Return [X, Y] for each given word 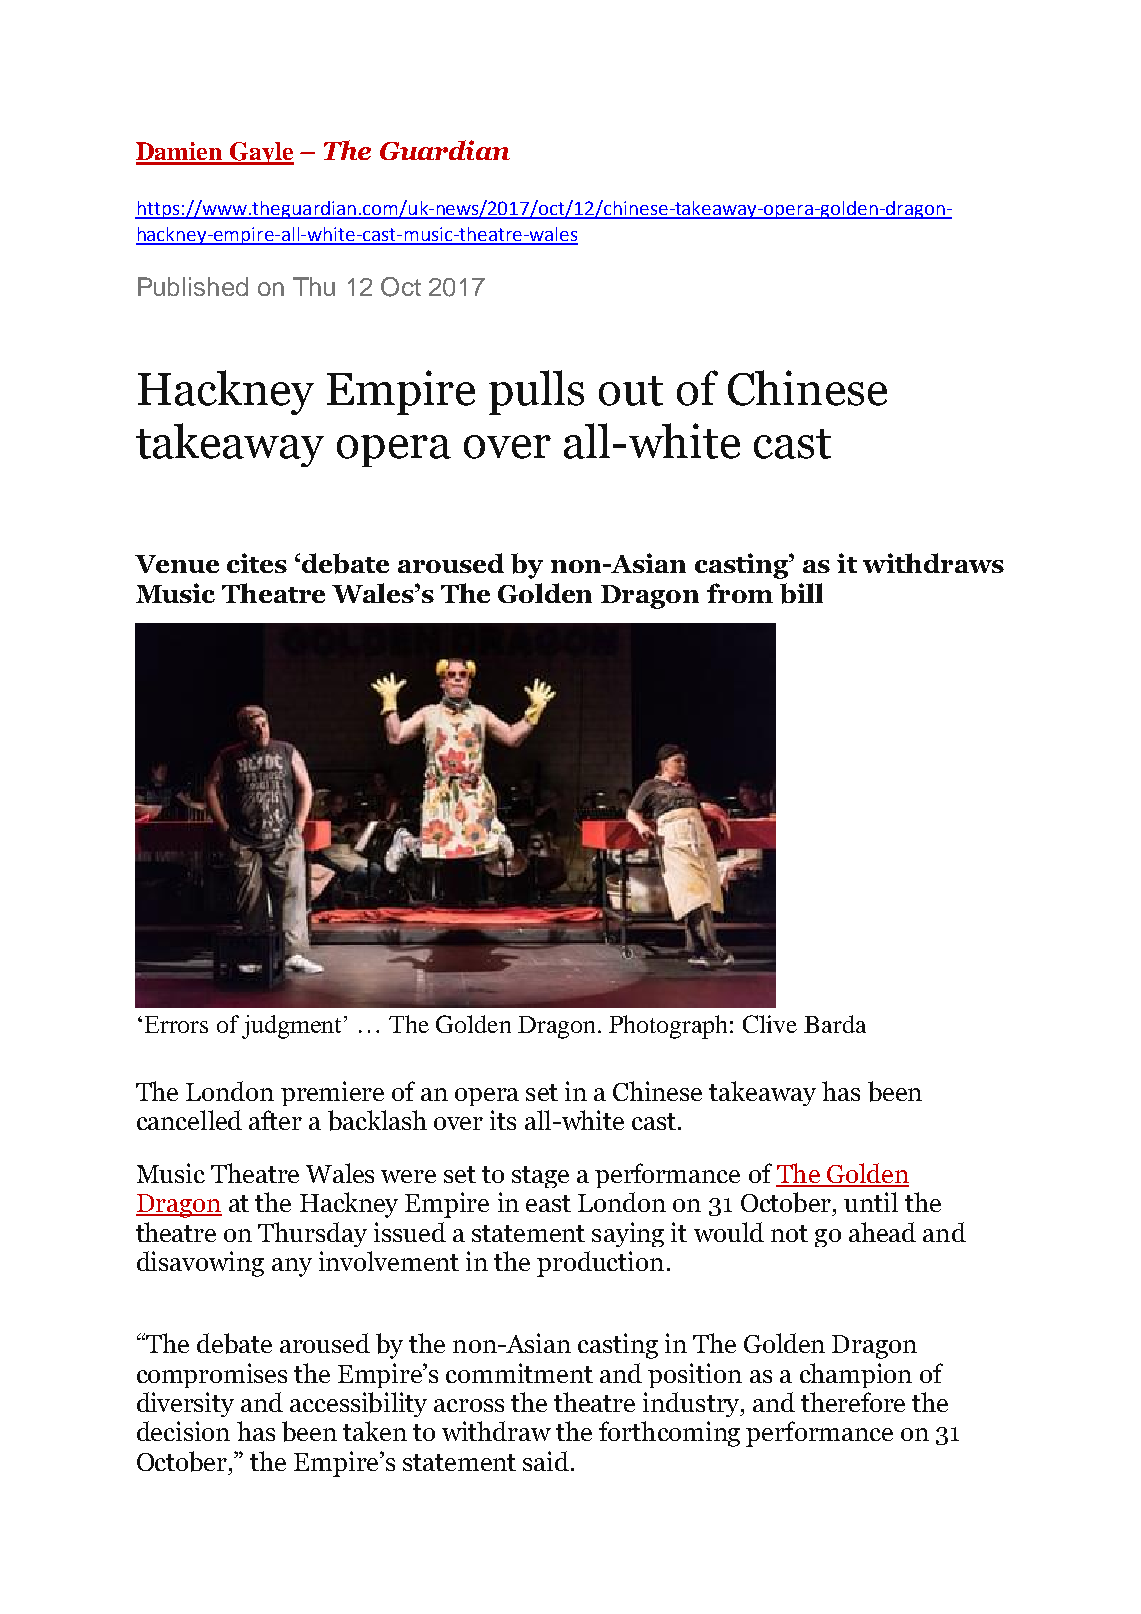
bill [801, 593]
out [631, 391]
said [547, 1461]
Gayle [260, 153]
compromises [212, 1375]
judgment [291, 1027]
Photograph [668, 1027]
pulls [536, 392]
